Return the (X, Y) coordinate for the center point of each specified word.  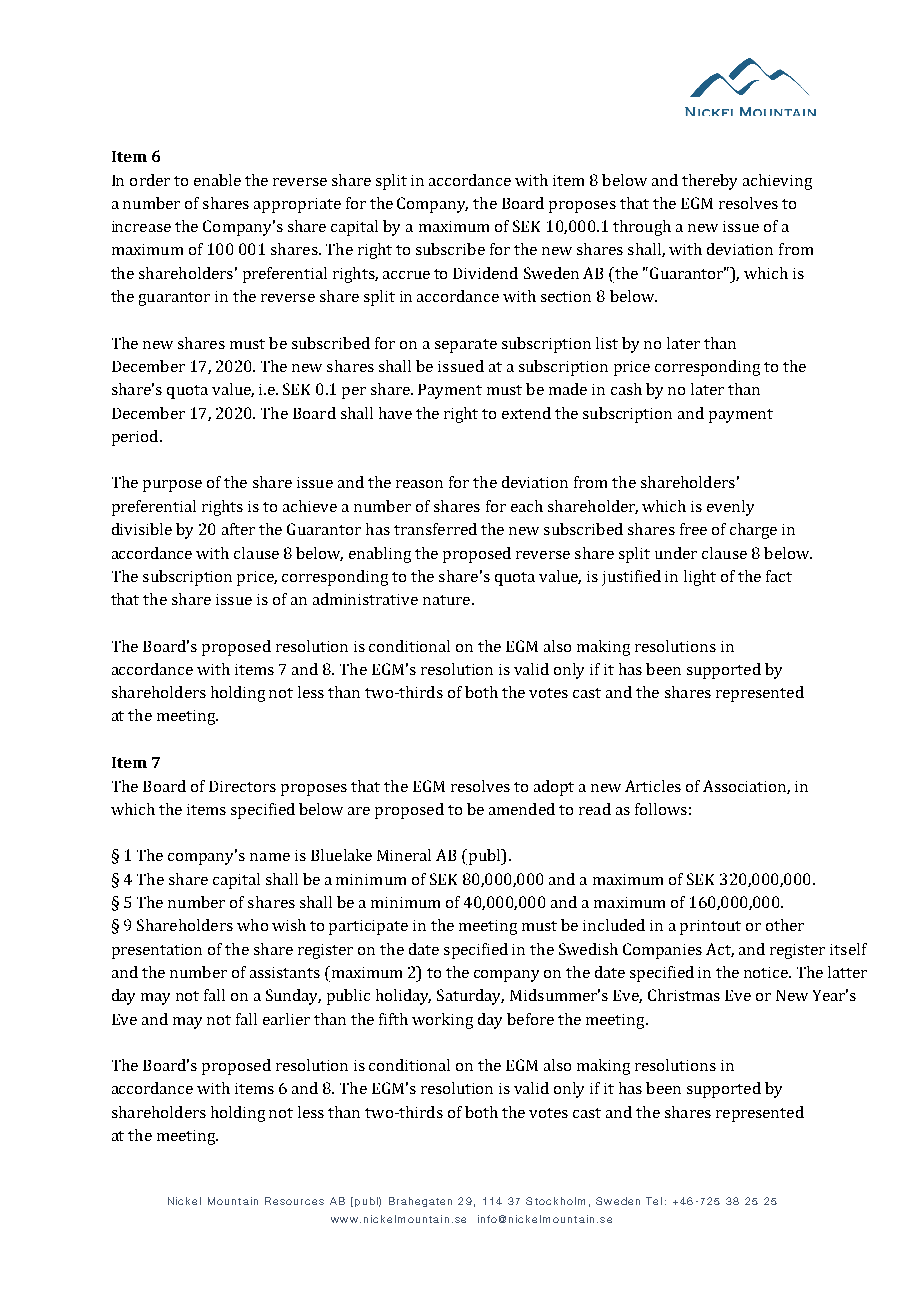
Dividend (485, 273)
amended (522, 809)
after (238, 529)
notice (767, 972)
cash (626, 389)
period (136, 438)
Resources (294, 1201)
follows (661, 809)
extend (526, 413)
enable (217, 180)
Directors (242, 786)
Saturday (470, 997)
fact (779, 576)
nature (448, 600)
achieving (777, 182)
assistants (285, 972)
